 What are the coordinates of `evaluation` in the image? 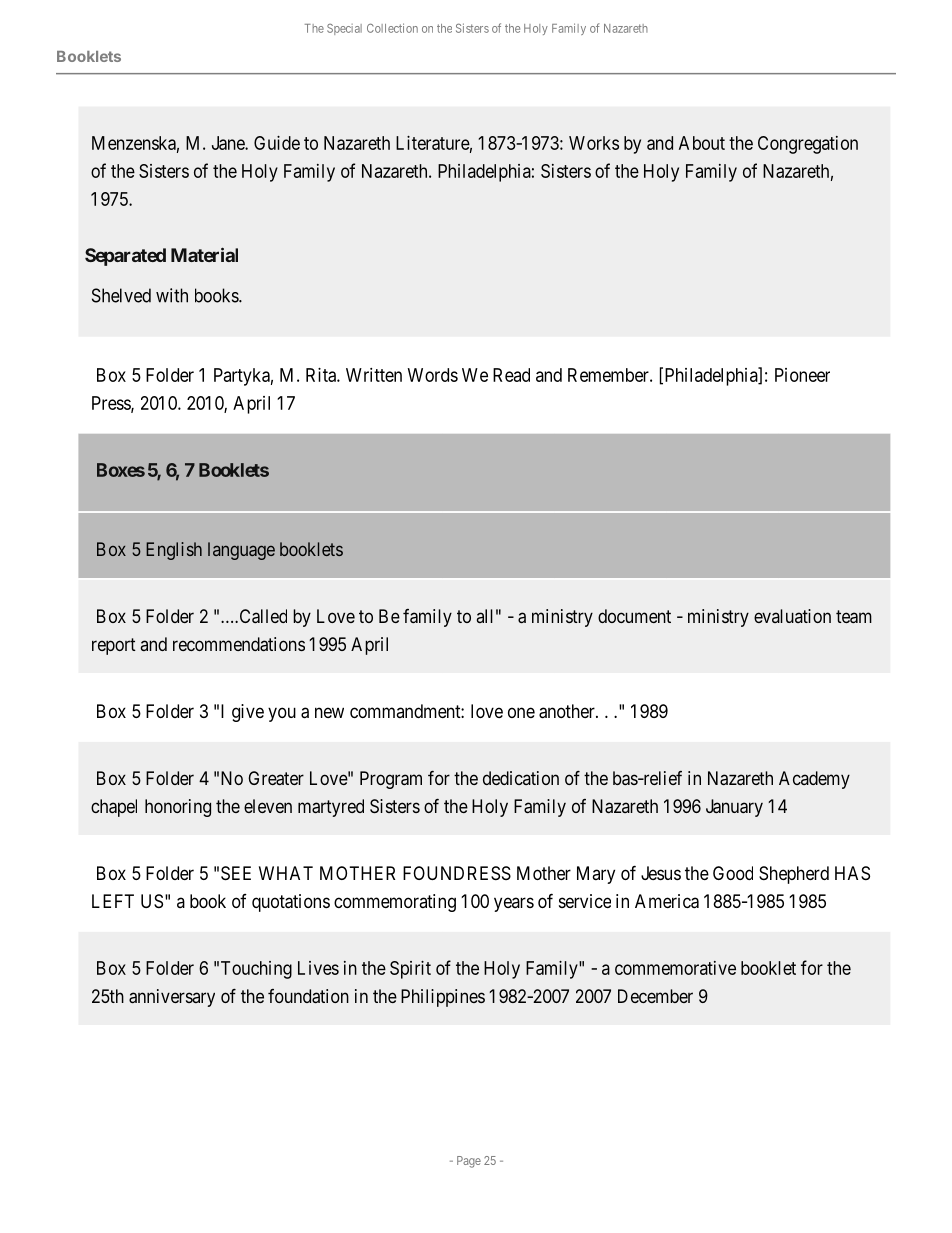 It's located at (792, 616).
